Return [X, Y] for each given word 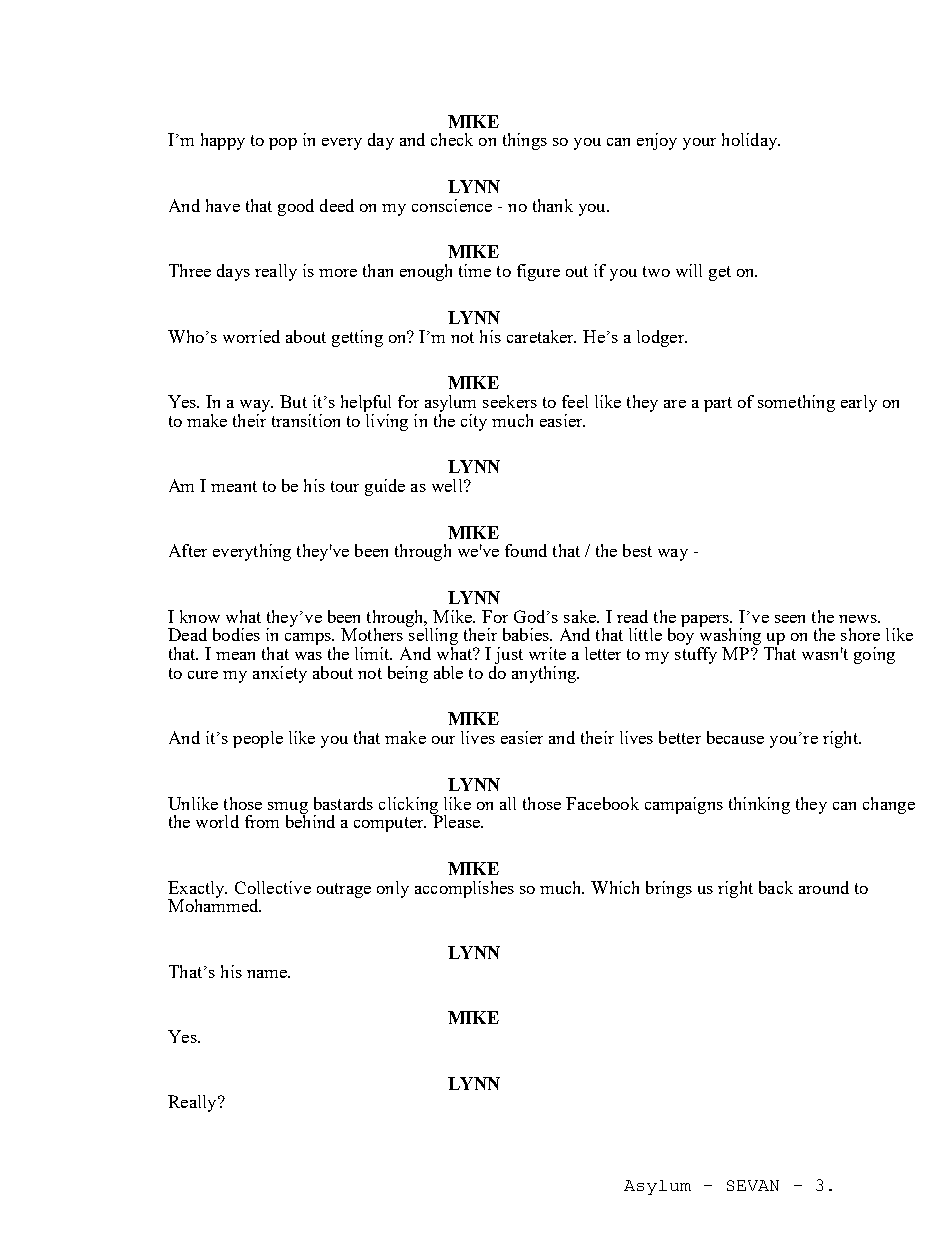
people [258, 739]
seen [790, 619]
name [268, 974]
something [796, 403]
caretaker [541, 336]
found [526, 550]
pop [283, 144]
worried [251, 336]
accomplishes [464, 889]
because [735, 737]
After [188, 550]
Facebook [602, 803]
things [525, 141]
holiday [751, 141]
